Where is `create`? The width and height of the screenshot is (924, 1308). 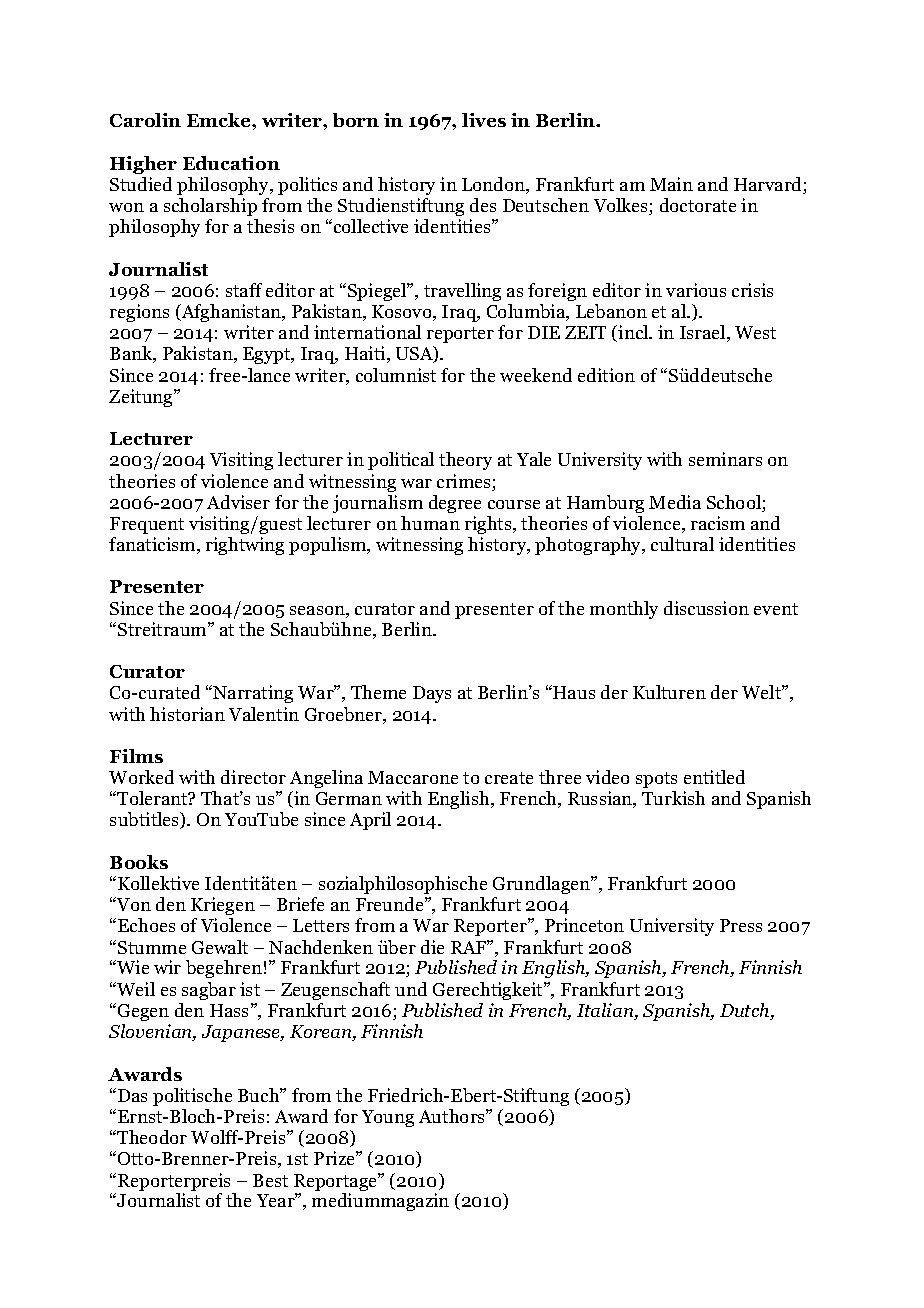 create is located at coordinates (509, 778).
